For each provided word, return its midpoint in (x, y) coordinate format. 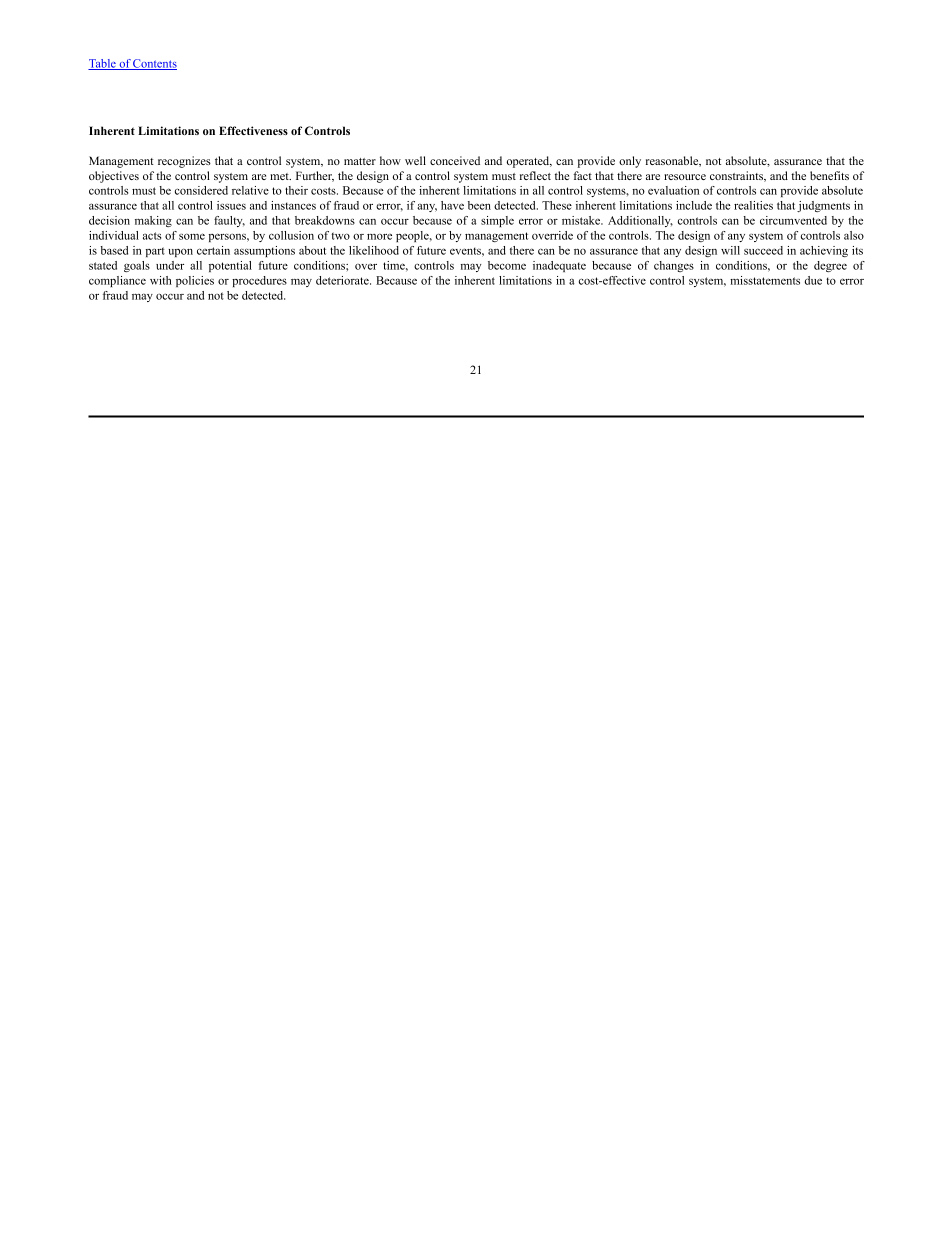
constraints (738, 176)
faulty (229, 221)
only (630, 162)
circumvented (793, 220)
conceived (455, 160)
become (507, 265)
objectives (114, 177)
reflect (535, 175)
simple (497, 221)
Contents (154, 64)
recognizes (184, 162)
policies (195, 281)
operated (529, 162)
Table (103, 64)
